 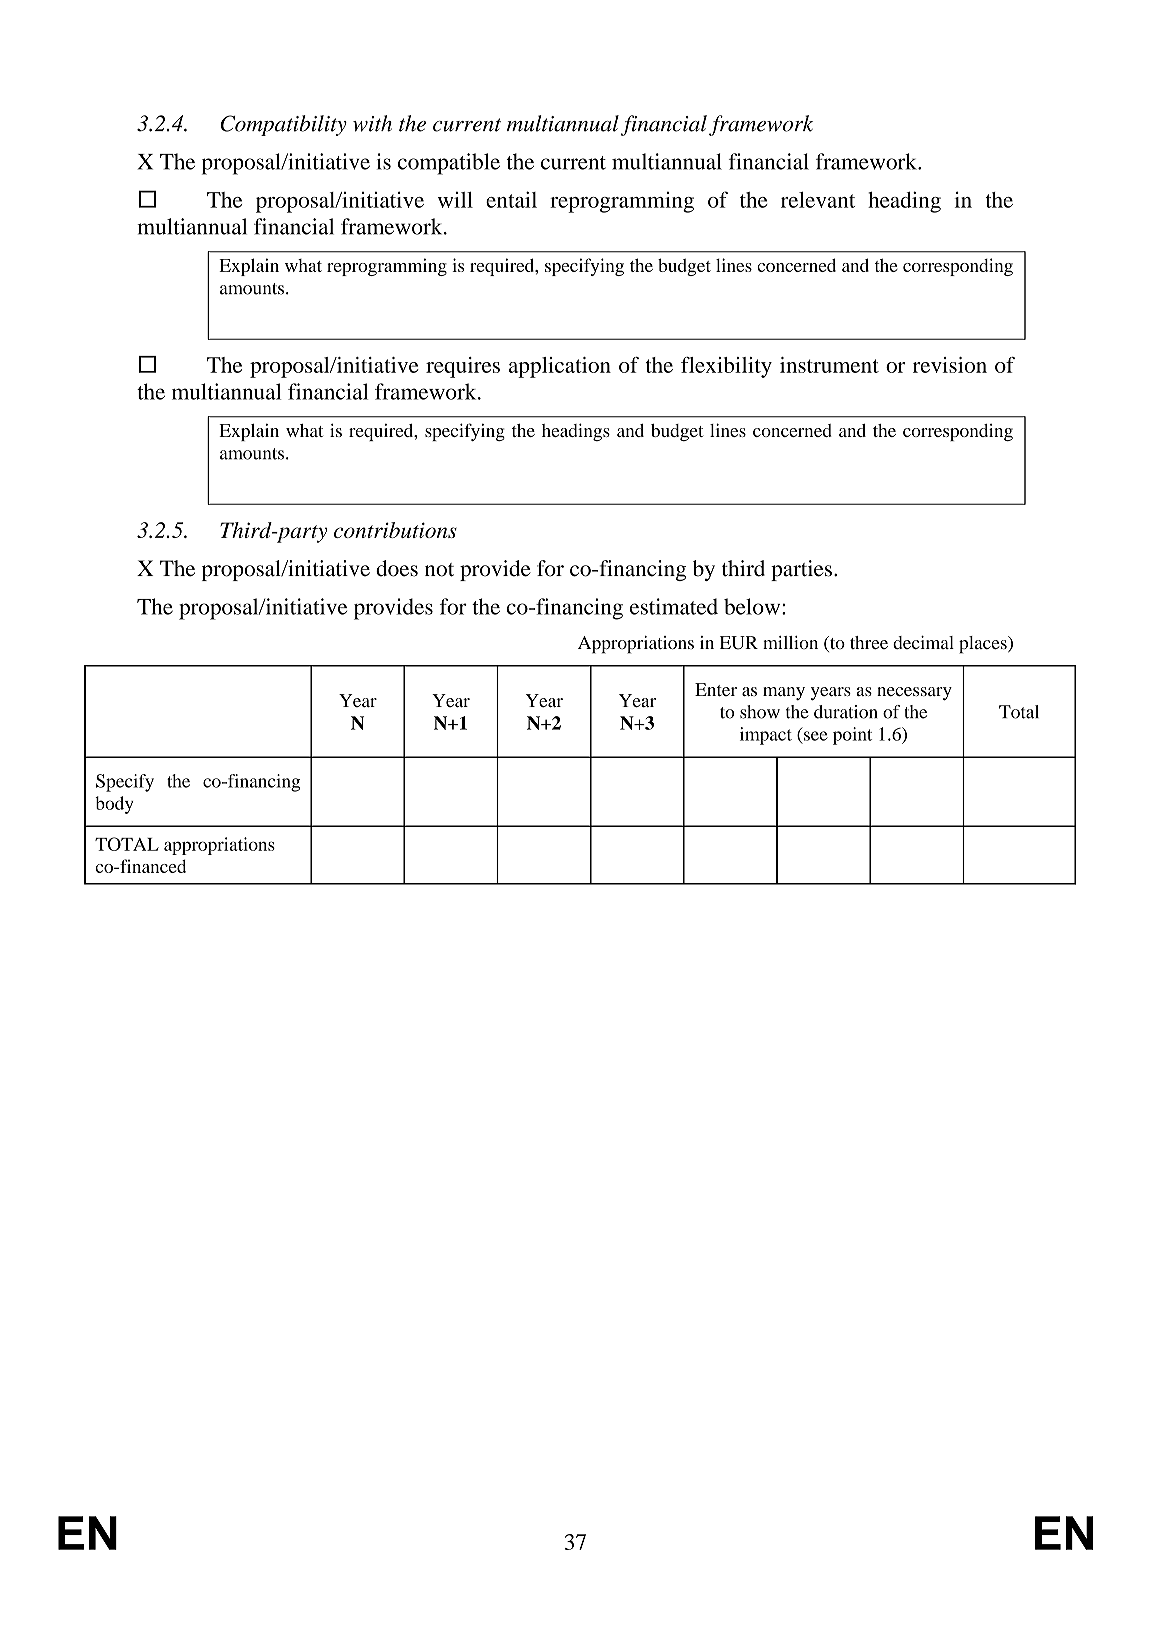 What do you see at coordinates (560, 367) in the document?
I see `application` at bounding box center [560, 367].
